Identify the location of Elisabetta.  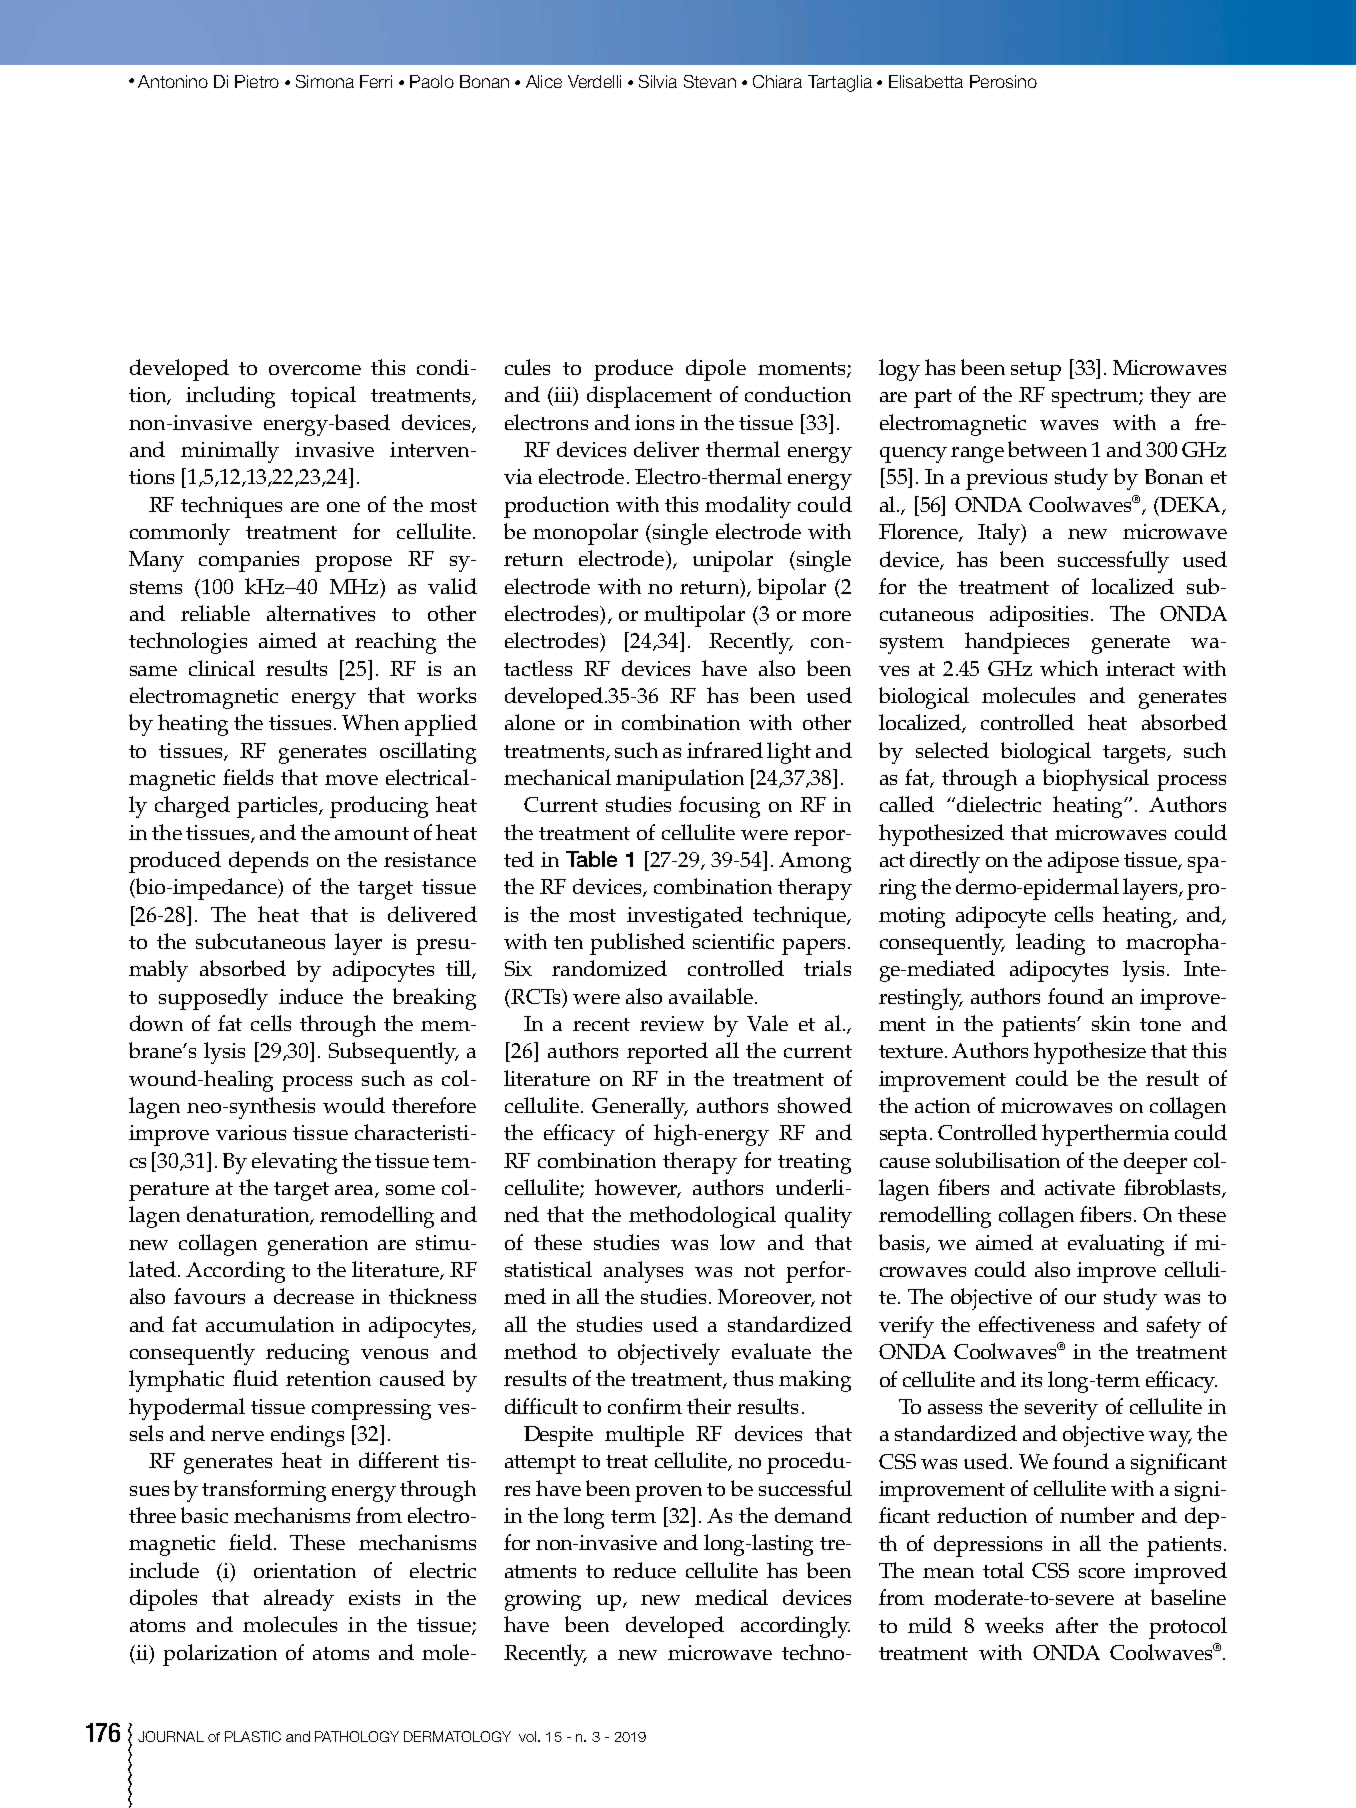
(926, 81).
